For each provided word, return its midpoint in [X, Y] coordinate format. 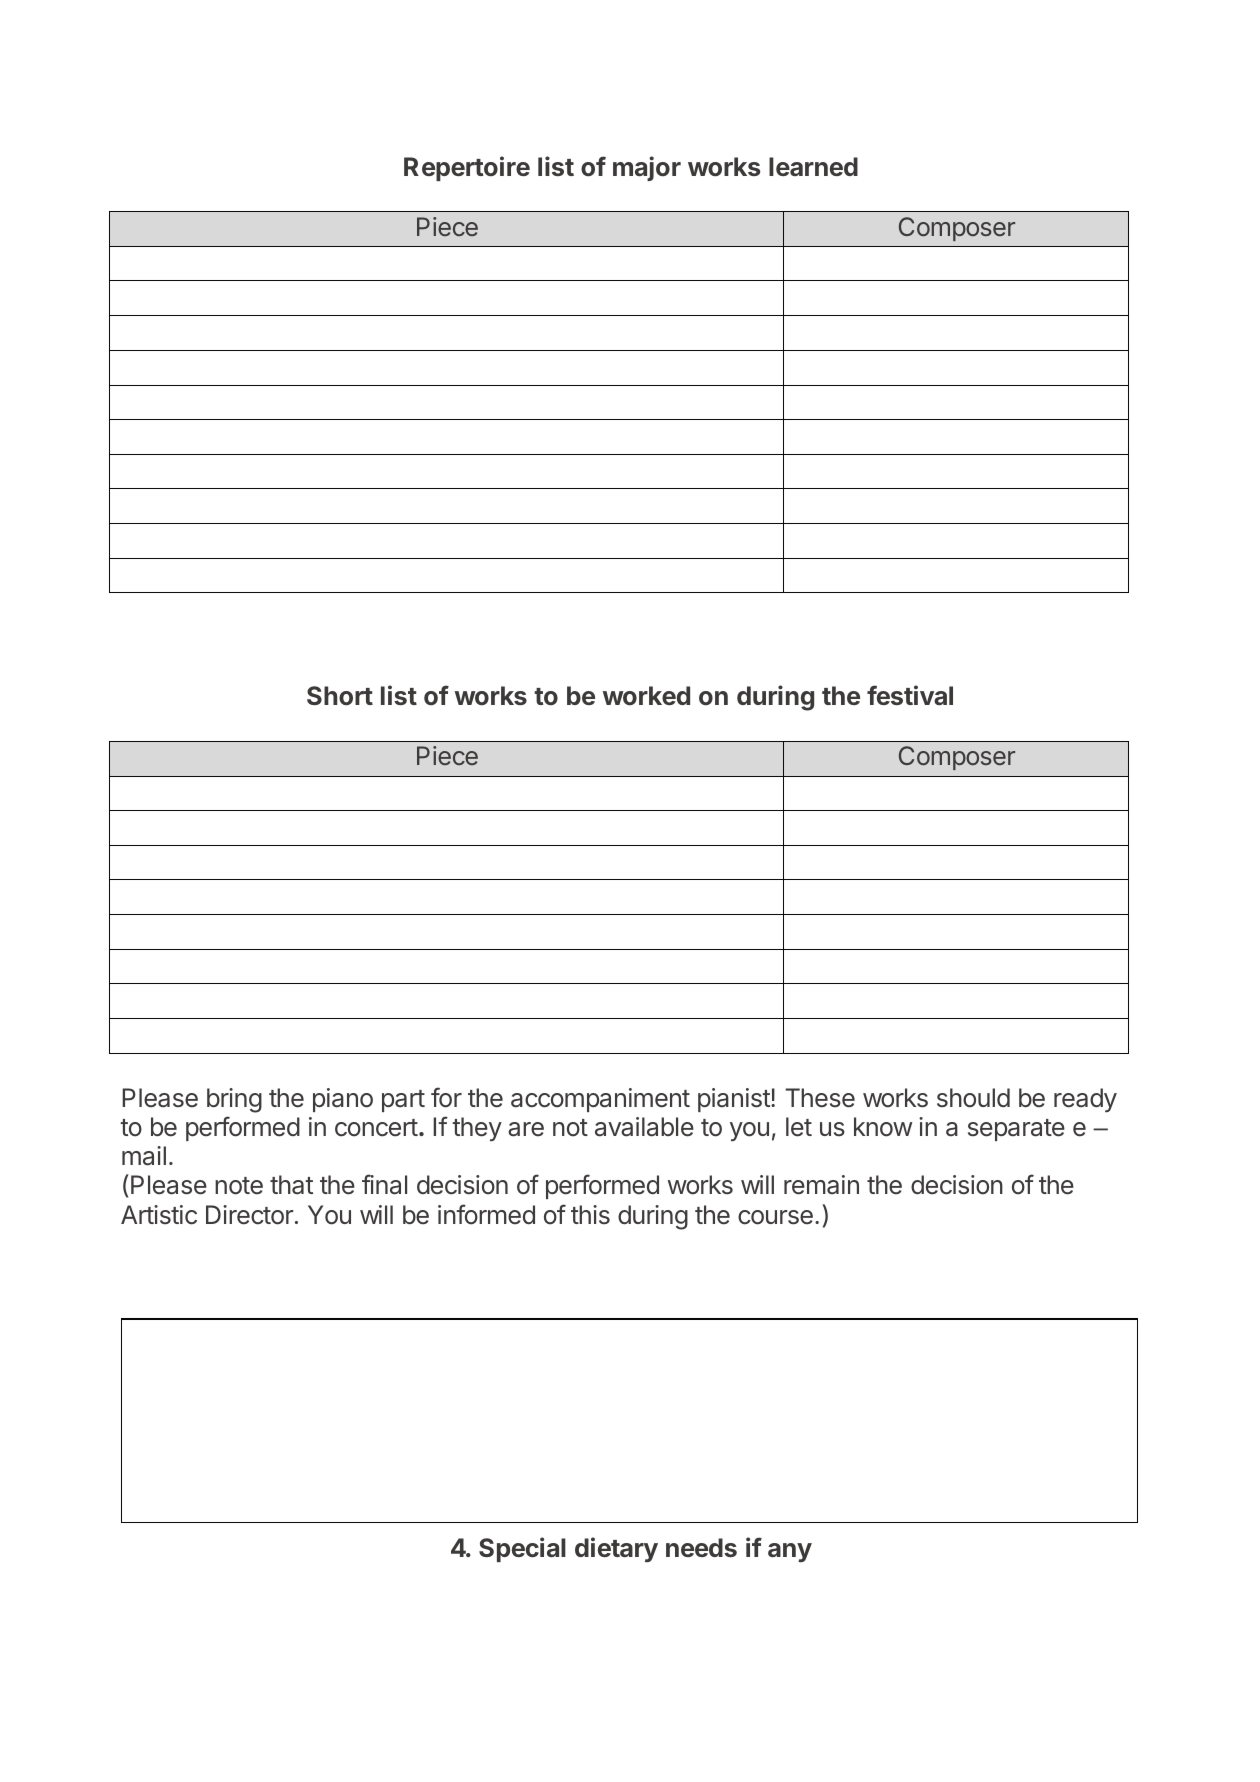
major [647, 168]
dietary [616, 1549]
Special [522, 1549]
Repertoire [467, 168]
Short [340, 695]
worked [646, 695]
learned [813, 166]
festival [910, 695]
